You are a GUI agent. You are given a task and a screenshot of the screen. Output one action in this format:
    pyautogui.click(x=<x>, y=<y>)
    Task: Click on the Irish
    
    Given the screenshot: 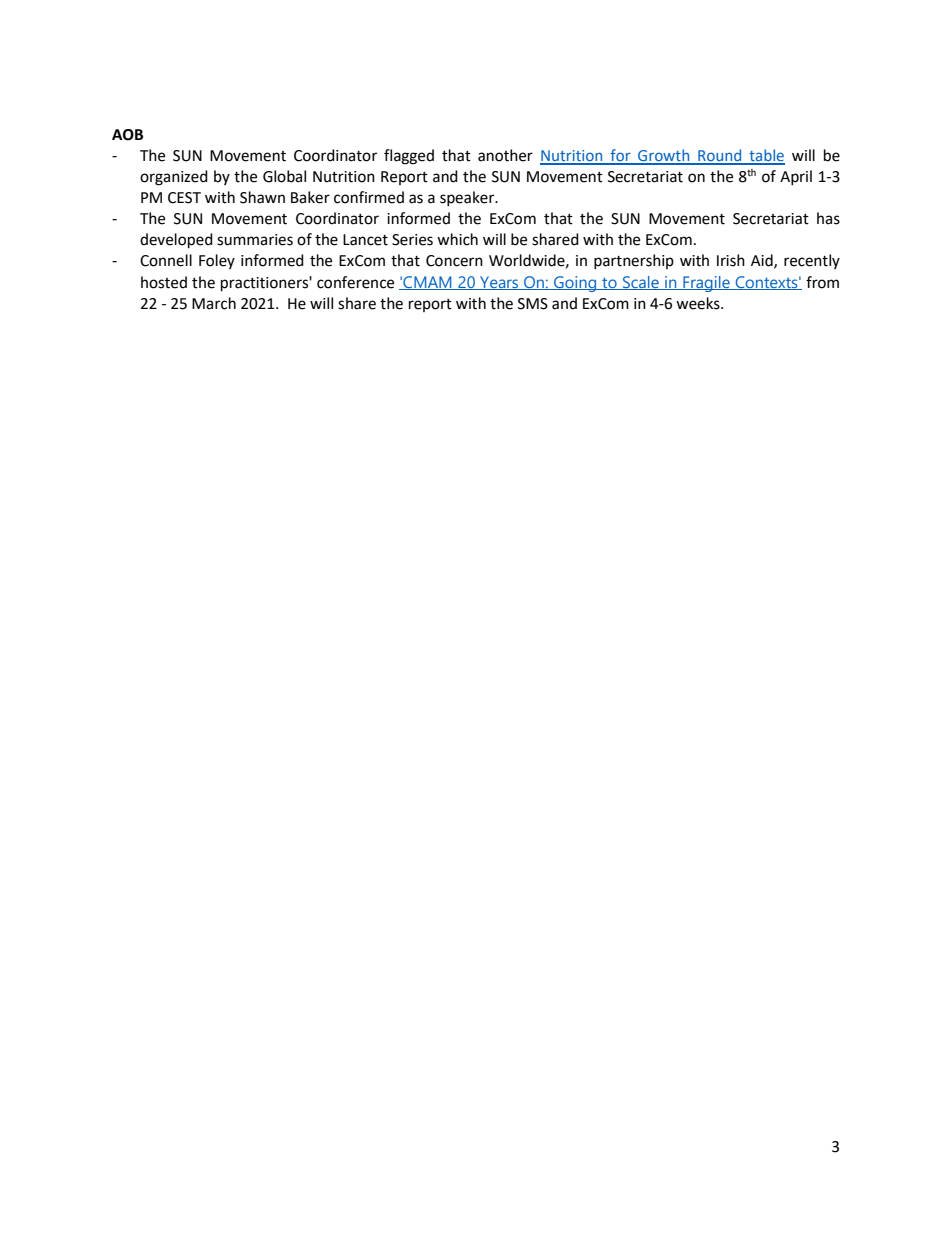 What is the action you would take?
    pyautogui.click(x=731, y=260)
